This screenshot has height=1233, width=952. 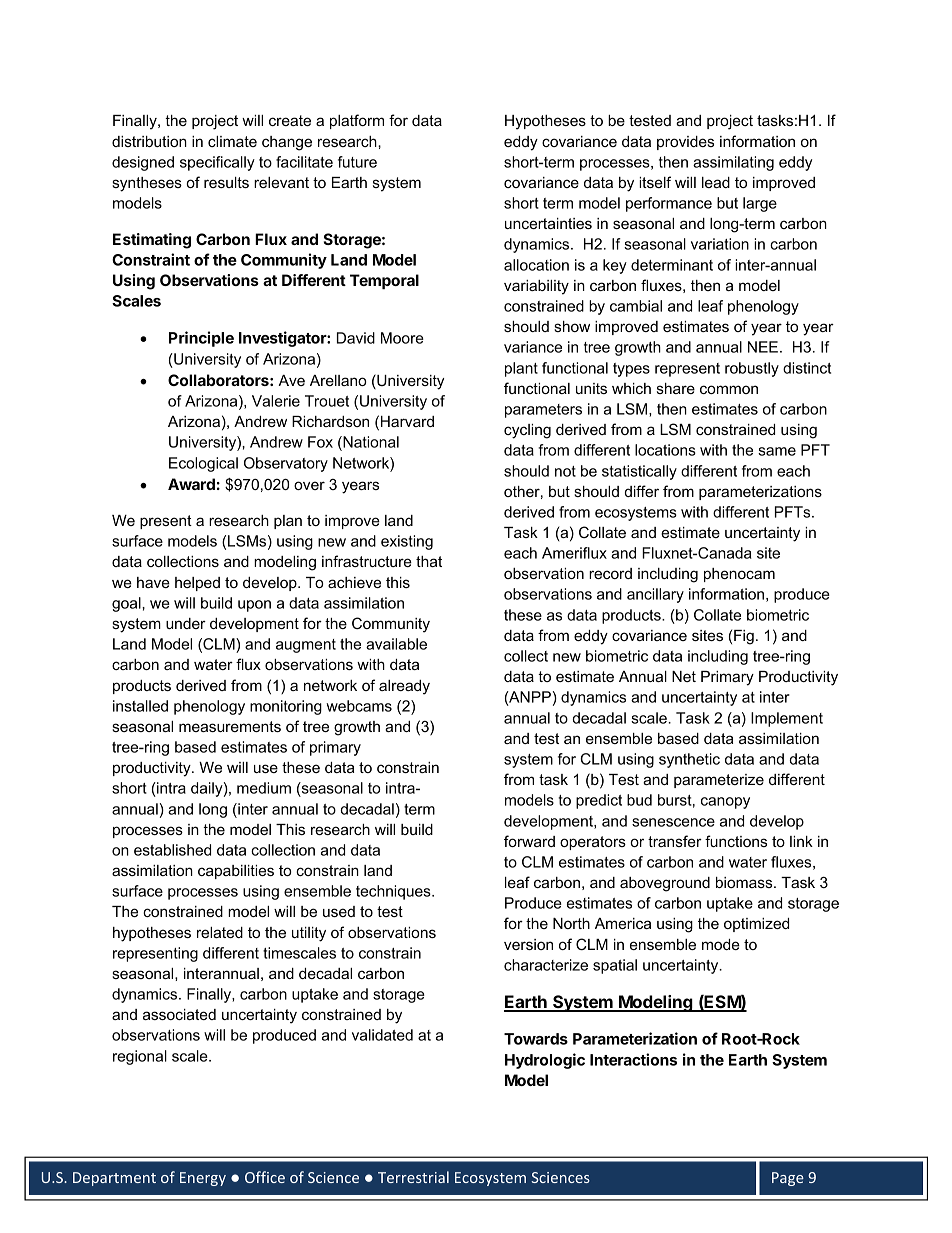 What do you see at coordinates (357, 162) in the screenshot?
I see `future` at bounding box center [357, 162].
